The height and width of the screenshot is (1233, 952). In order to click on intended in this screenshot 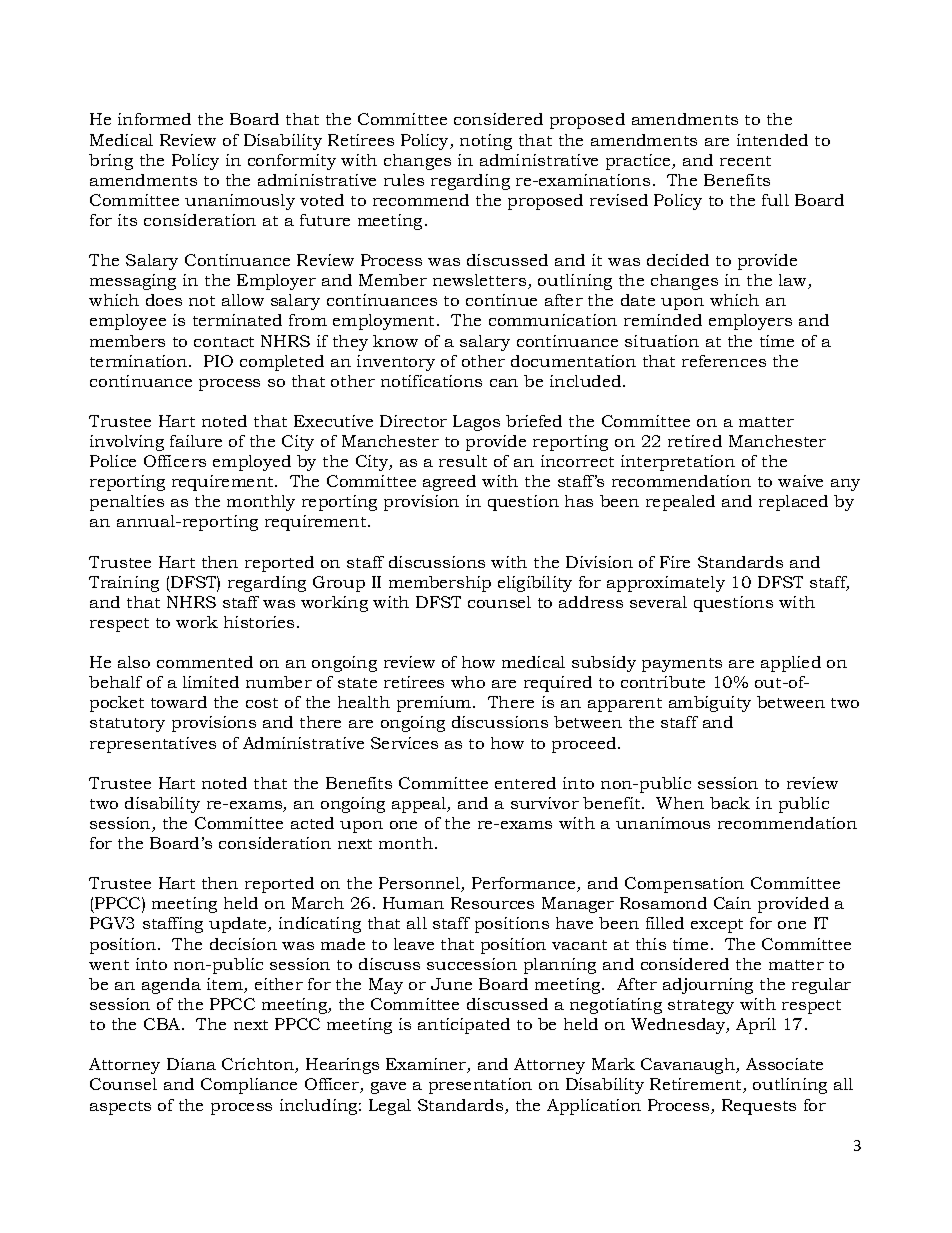, I will do `click(772, 140)`.
